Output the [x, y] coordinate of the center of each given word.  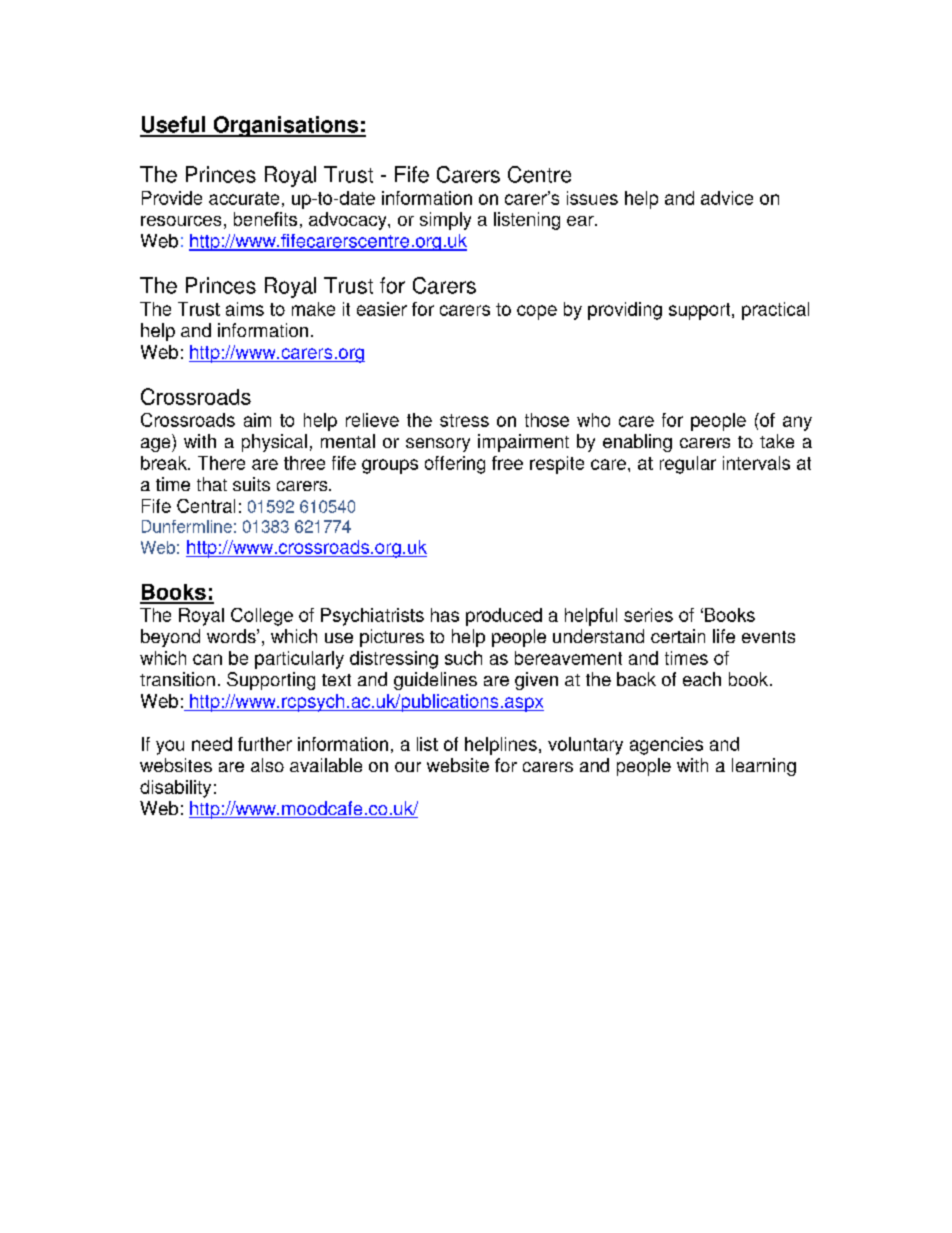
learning [764, 767]
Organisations [286, 126]
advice [727, 198]
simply [445, 221]
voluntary [585, 746]
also [267, 765]
